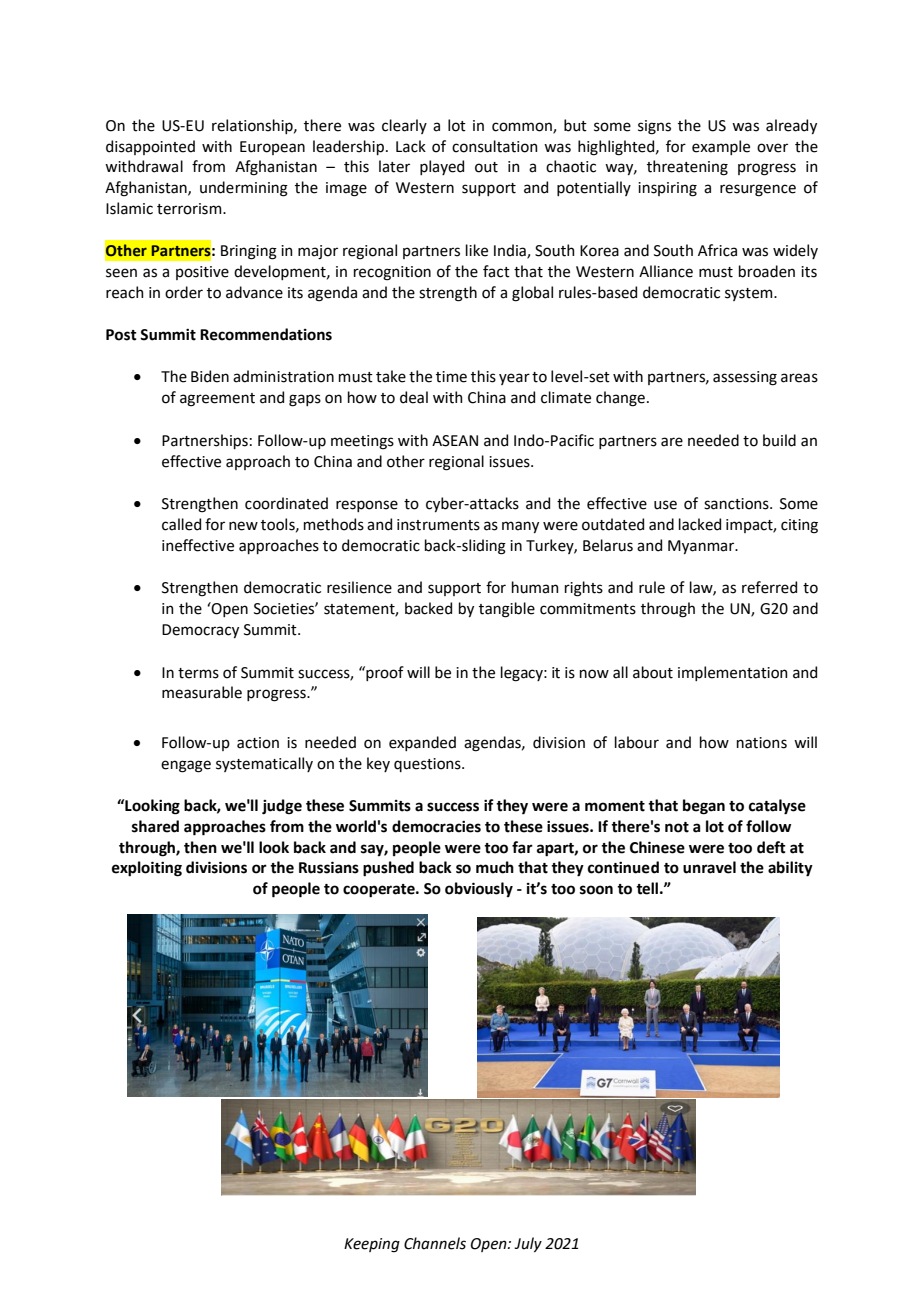 This screenshot has height=1308, width=924. I want to click on sanctions, so click(737, 504).
